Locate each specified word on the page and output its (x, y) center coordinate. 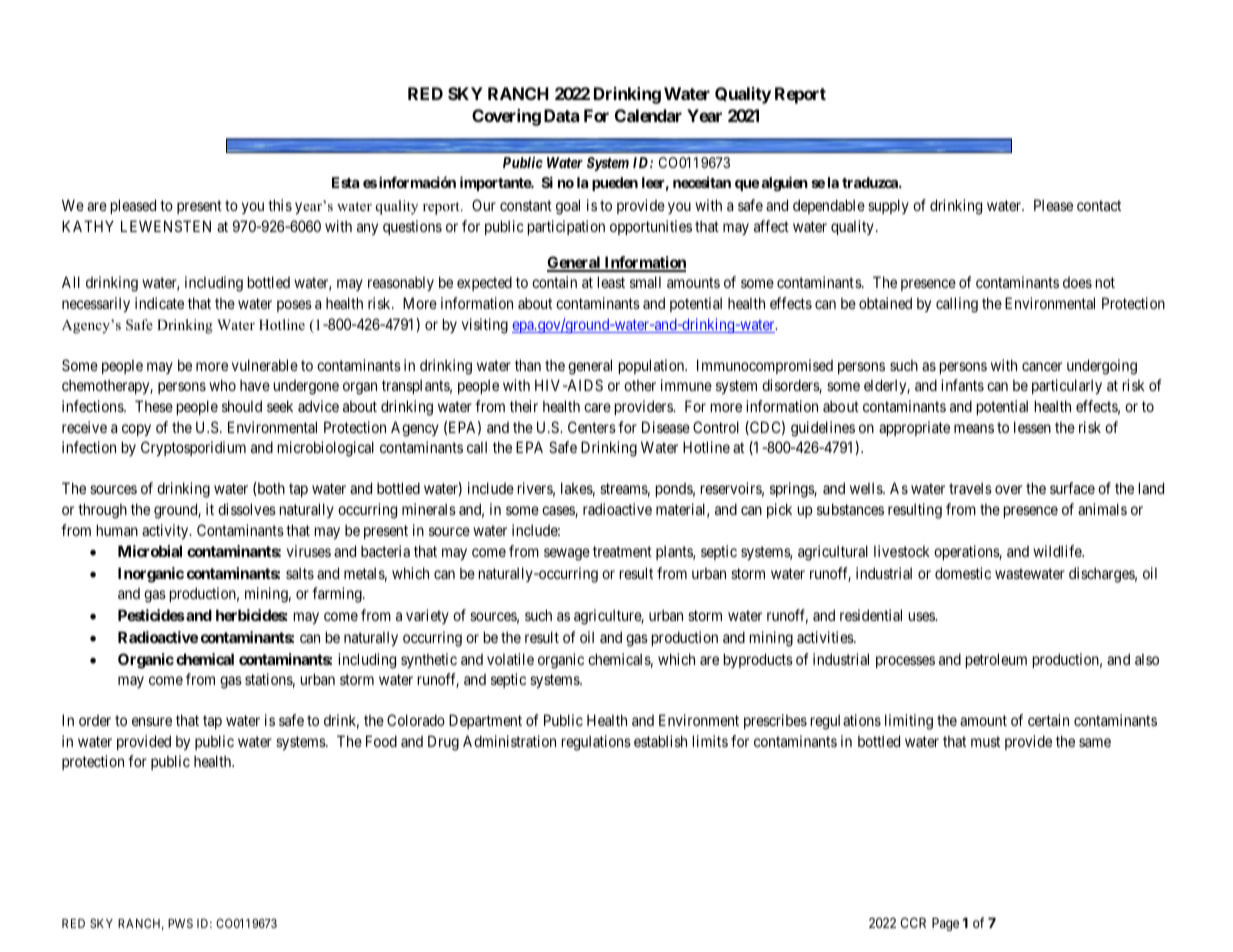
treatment (622, 551)
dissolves (247, 509)
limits (710, 741)
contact (1099, 205)
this (280, 205)
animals (1102, 509)
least (611, 282)
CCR (913, 922)
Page (945, 924)
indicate (159, 303)
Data (561, 115)
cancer (1042, 366)
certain (1048, 720)
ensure (152, 721)
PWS (180, 923)
